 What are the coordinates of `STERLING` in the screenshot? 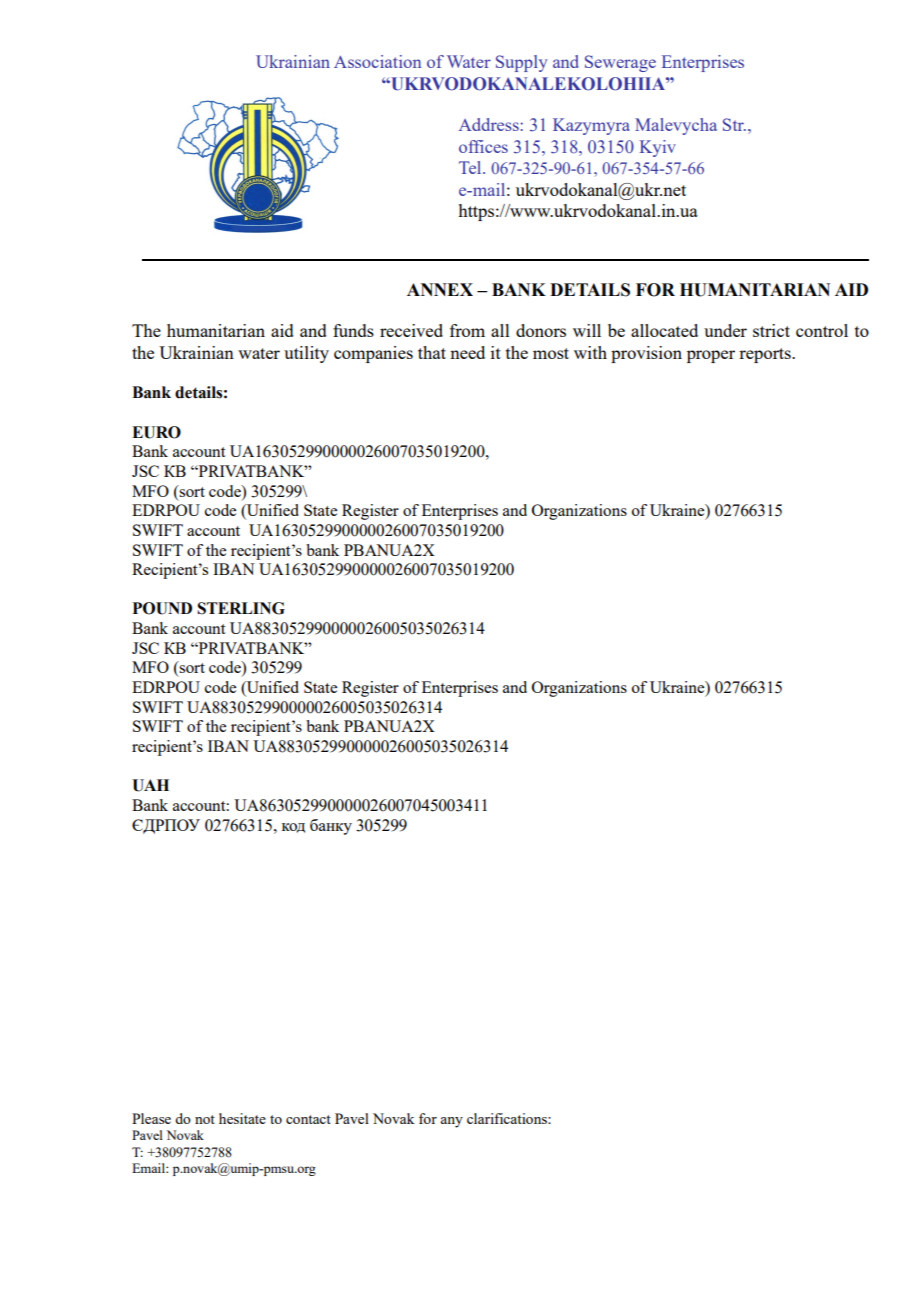 It's located at (241, 608).
